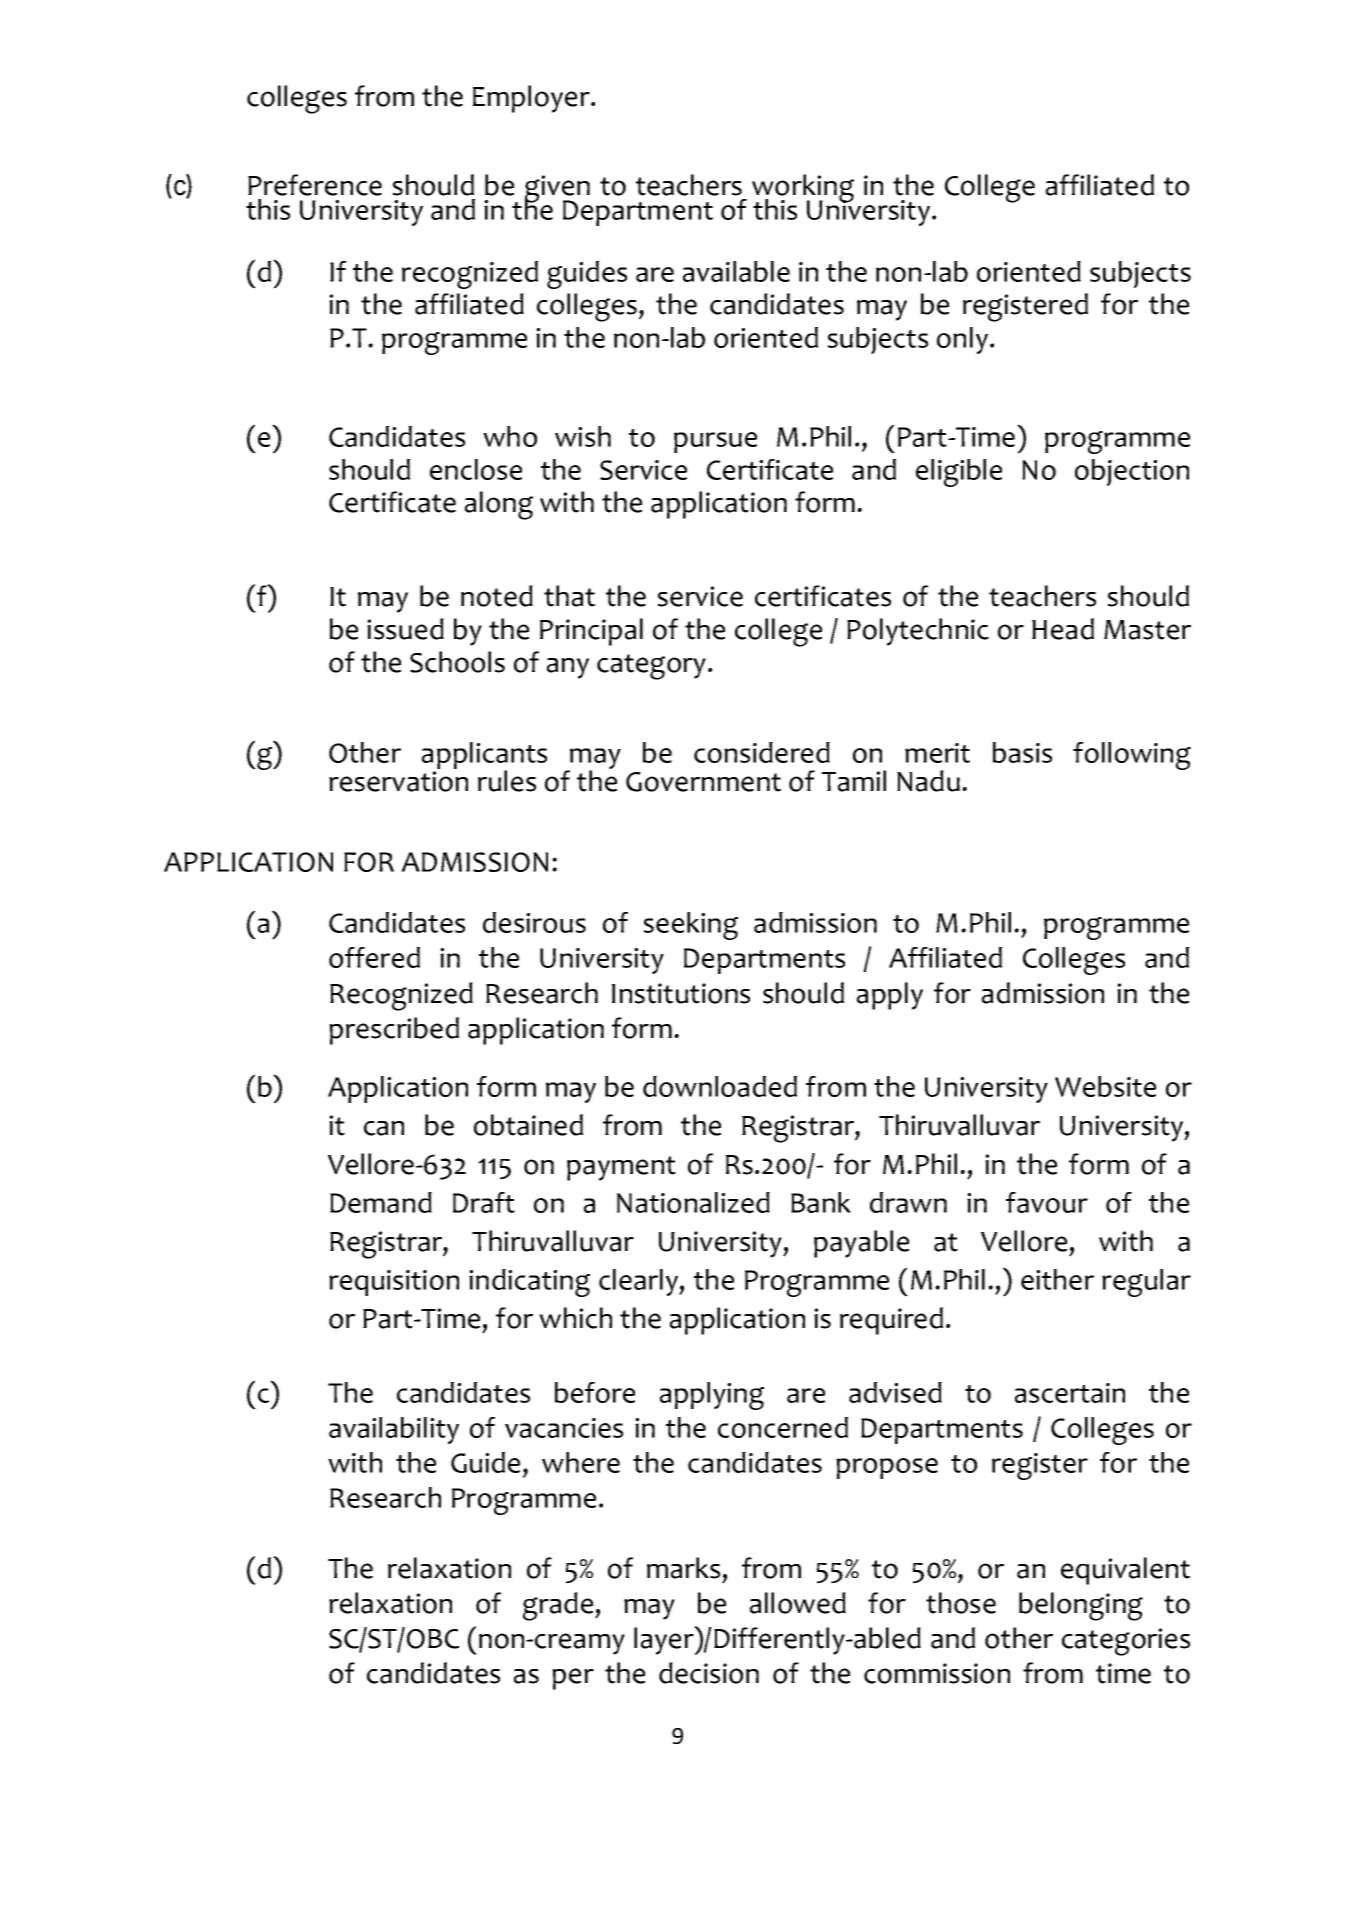  Describe the element at coordinates (381, 1202) in the document. I see `Demand` at that location.
